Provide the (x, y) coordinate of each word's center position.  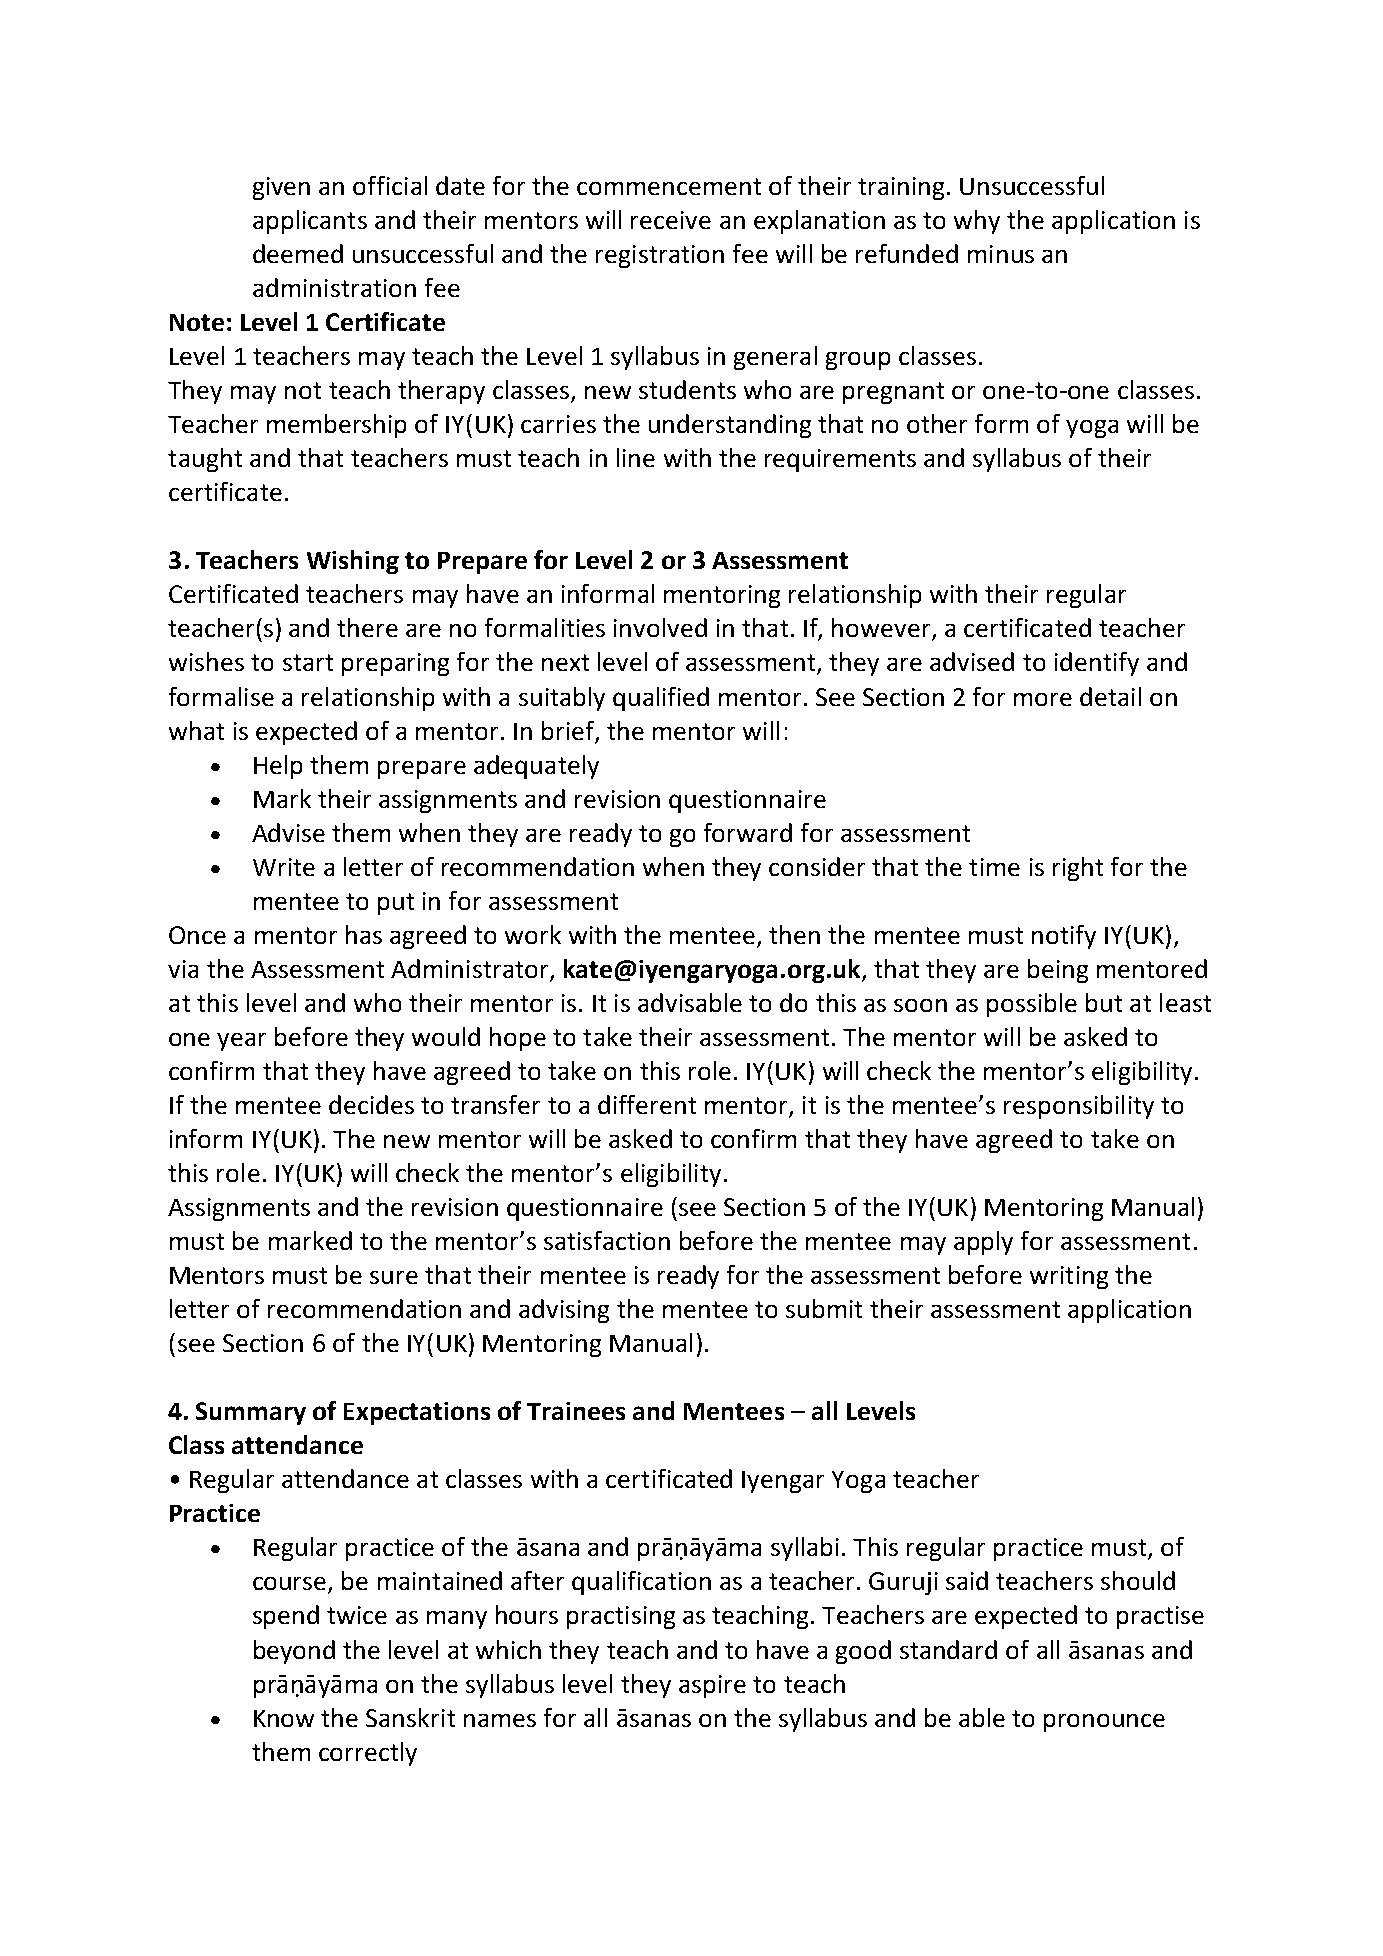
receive (671, 220)
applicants (310, 222)
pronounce (1104, 1723)
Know (284, 1718)
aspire (712, 1686)
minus (1001, 254)
